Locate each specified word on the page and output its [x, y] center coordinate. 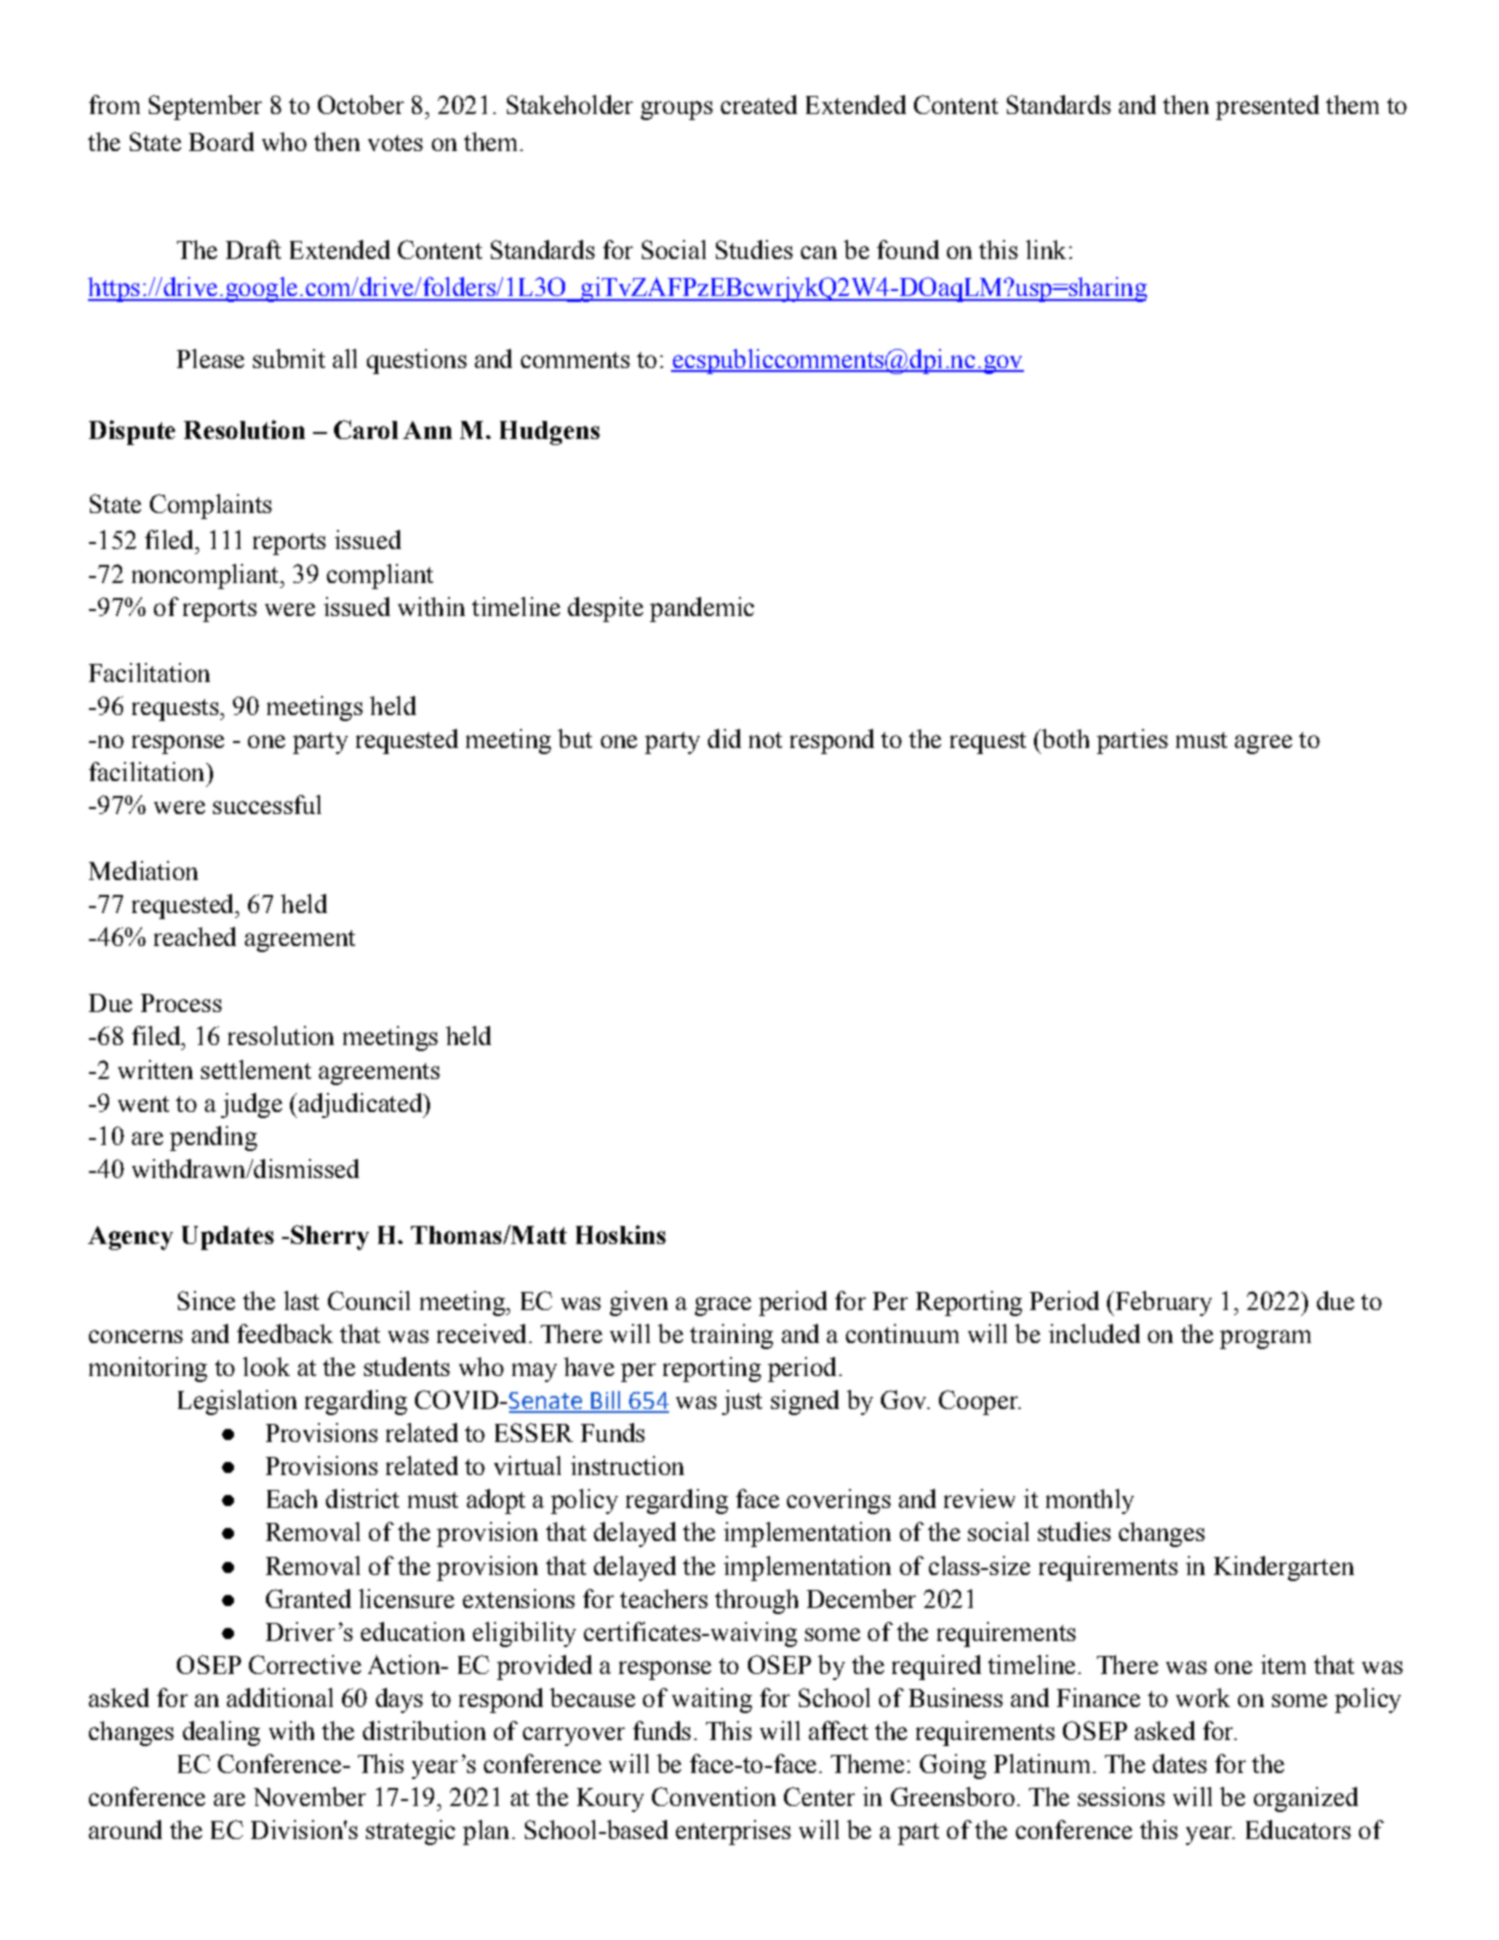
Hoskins [621, 1234]
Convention [714, 1796]
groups [677, 110]
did [724, 738]
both [1064, 738]
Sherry [330, 1237]
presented [1267, 107]
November [310, 1796]
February [1162, 1303]
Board [221, 141]
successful [267, 804]
